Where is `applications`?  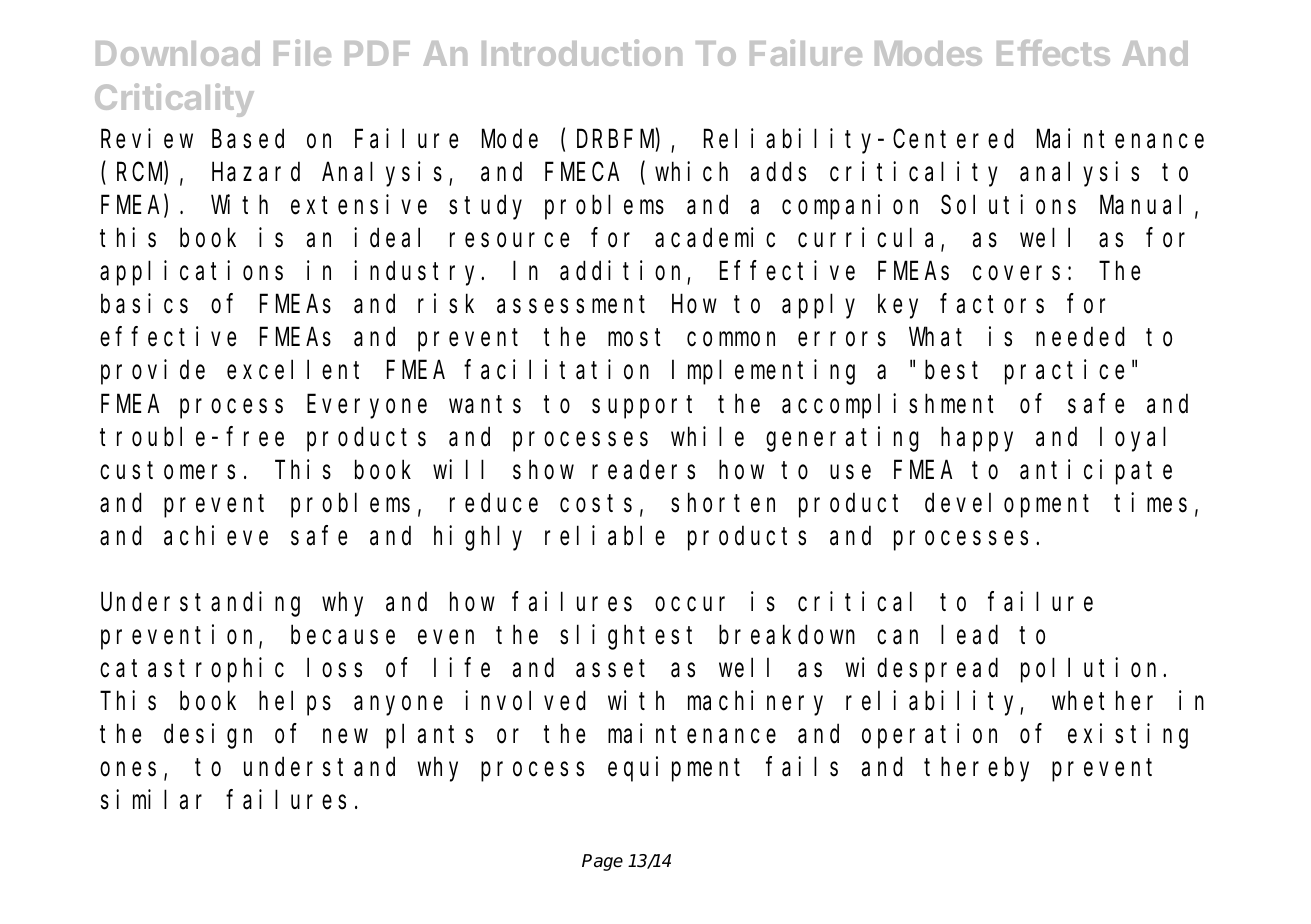 applications is located at coordinates (191, 273).
